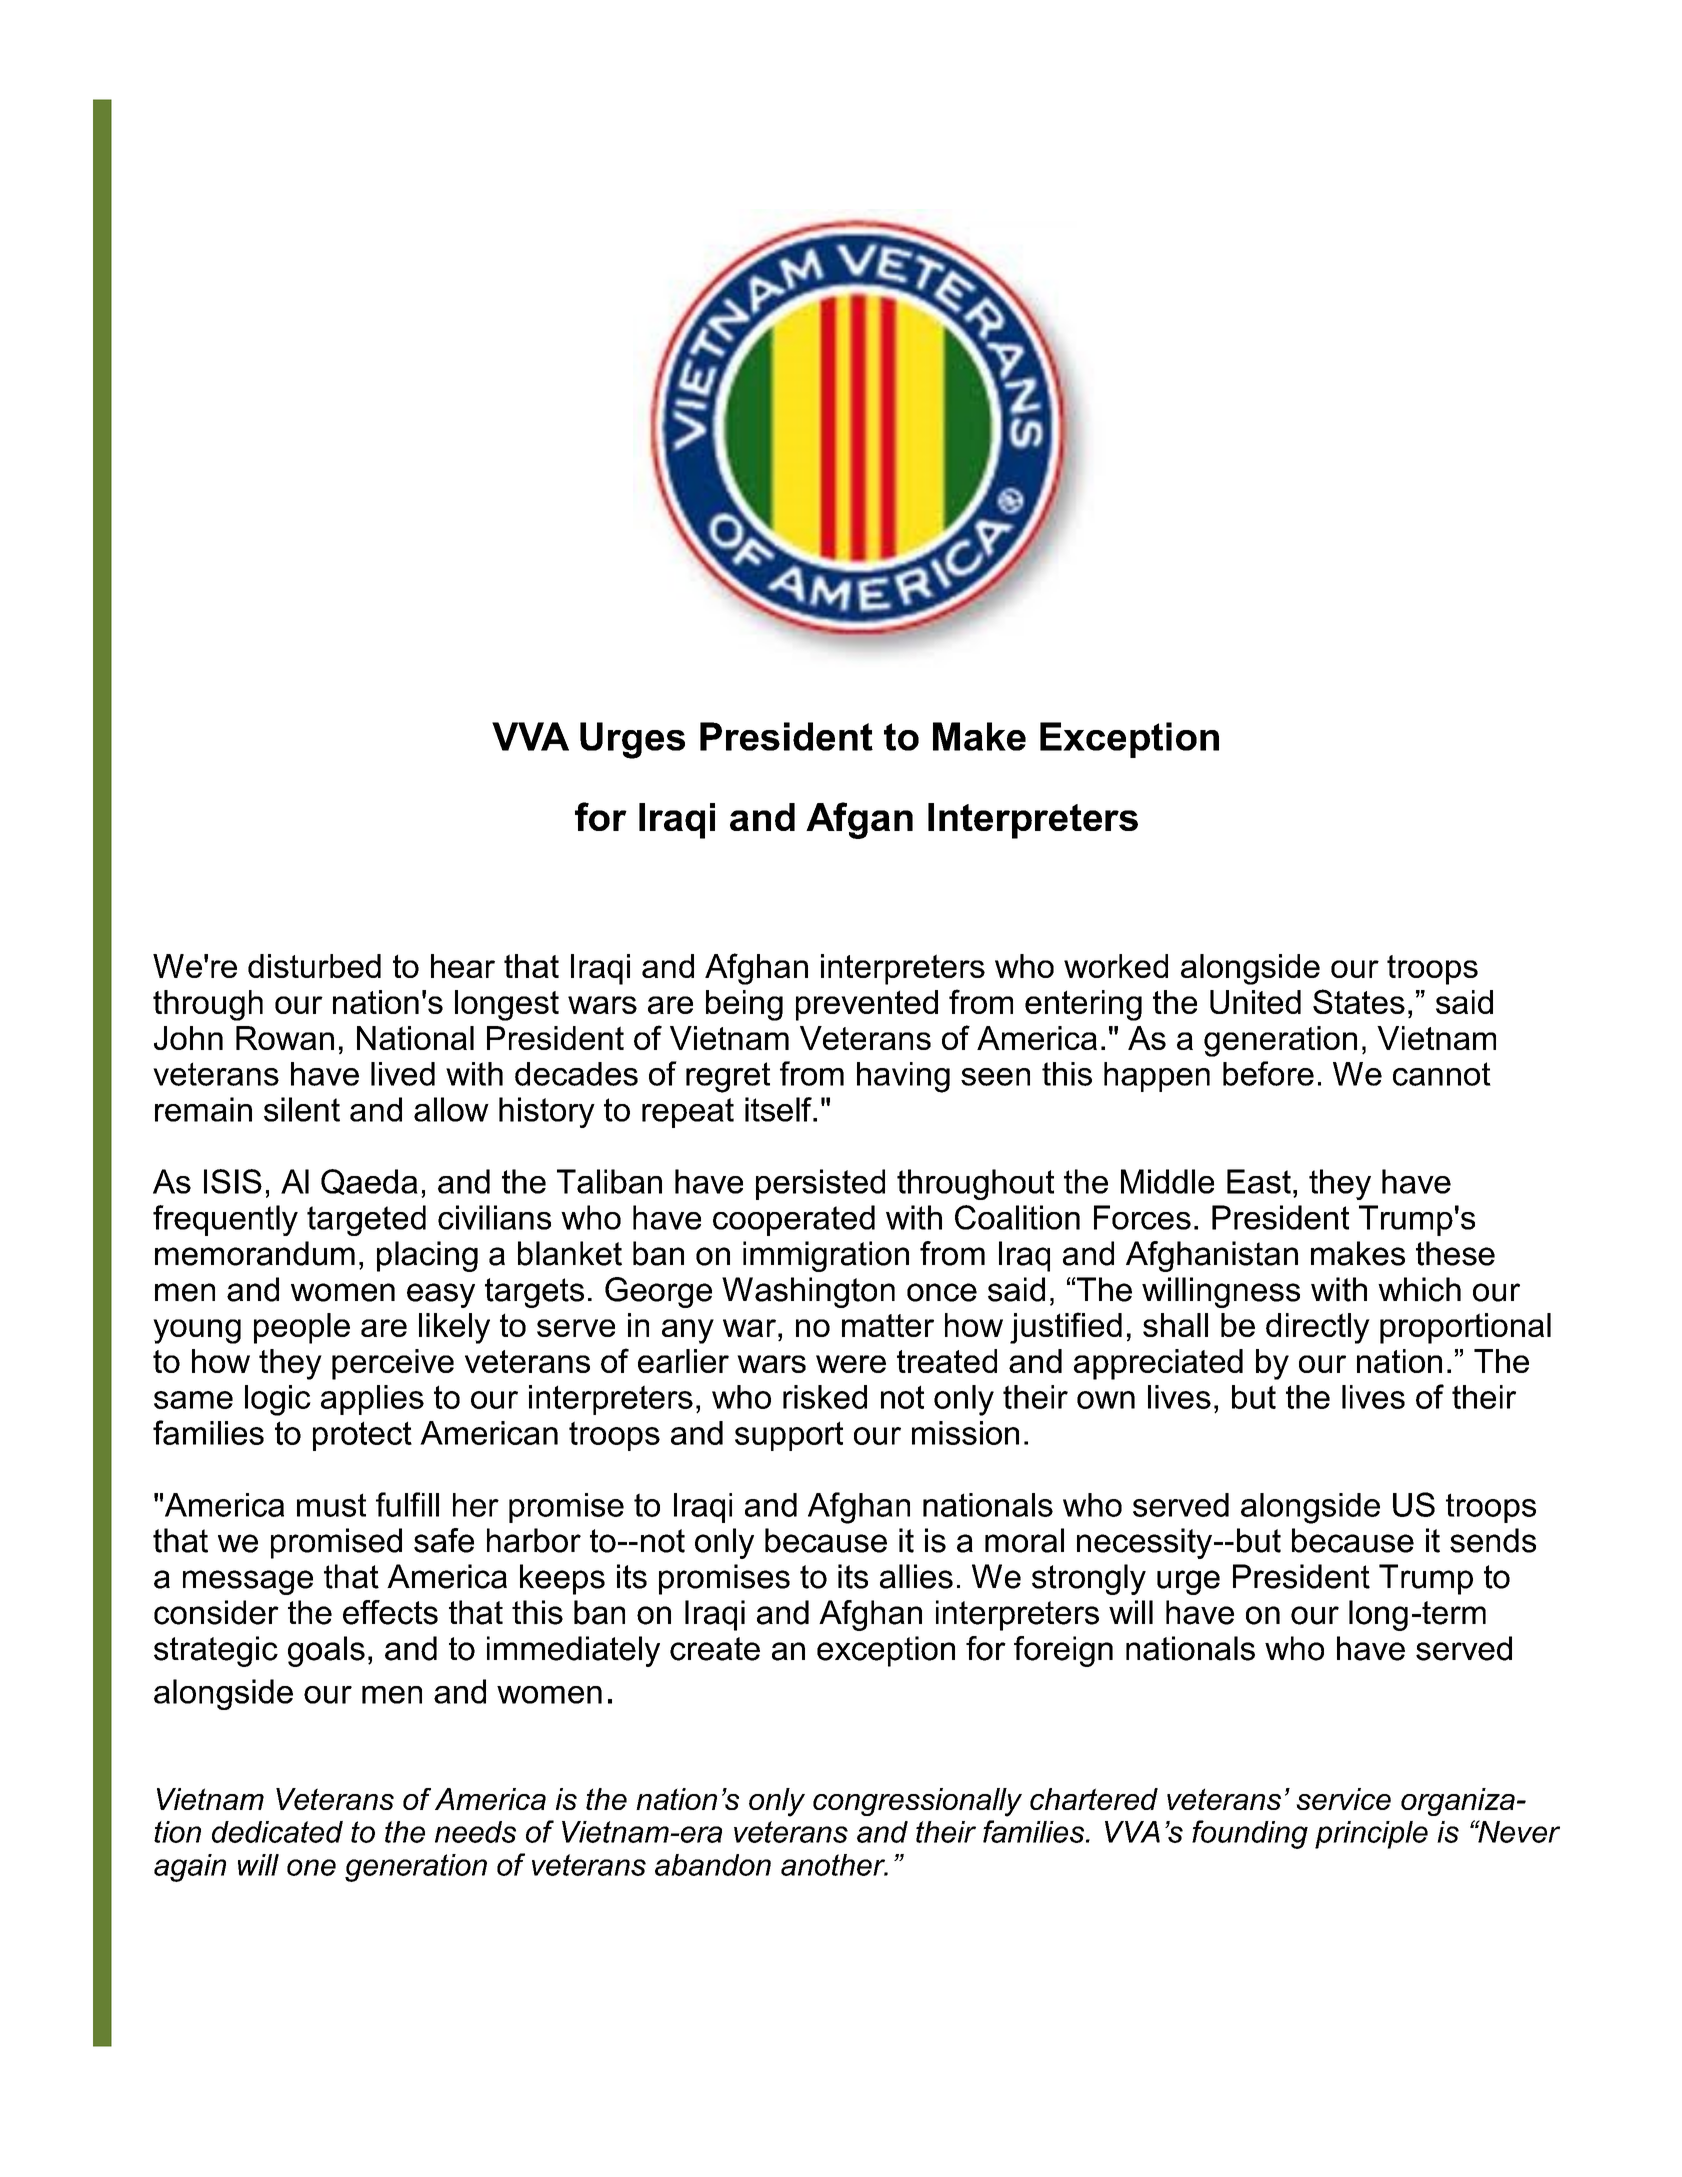 The image size is (1682, 2177). Describe the element at coordinates (1371, 1835) in the screenshot. I see `principle` at that location.
